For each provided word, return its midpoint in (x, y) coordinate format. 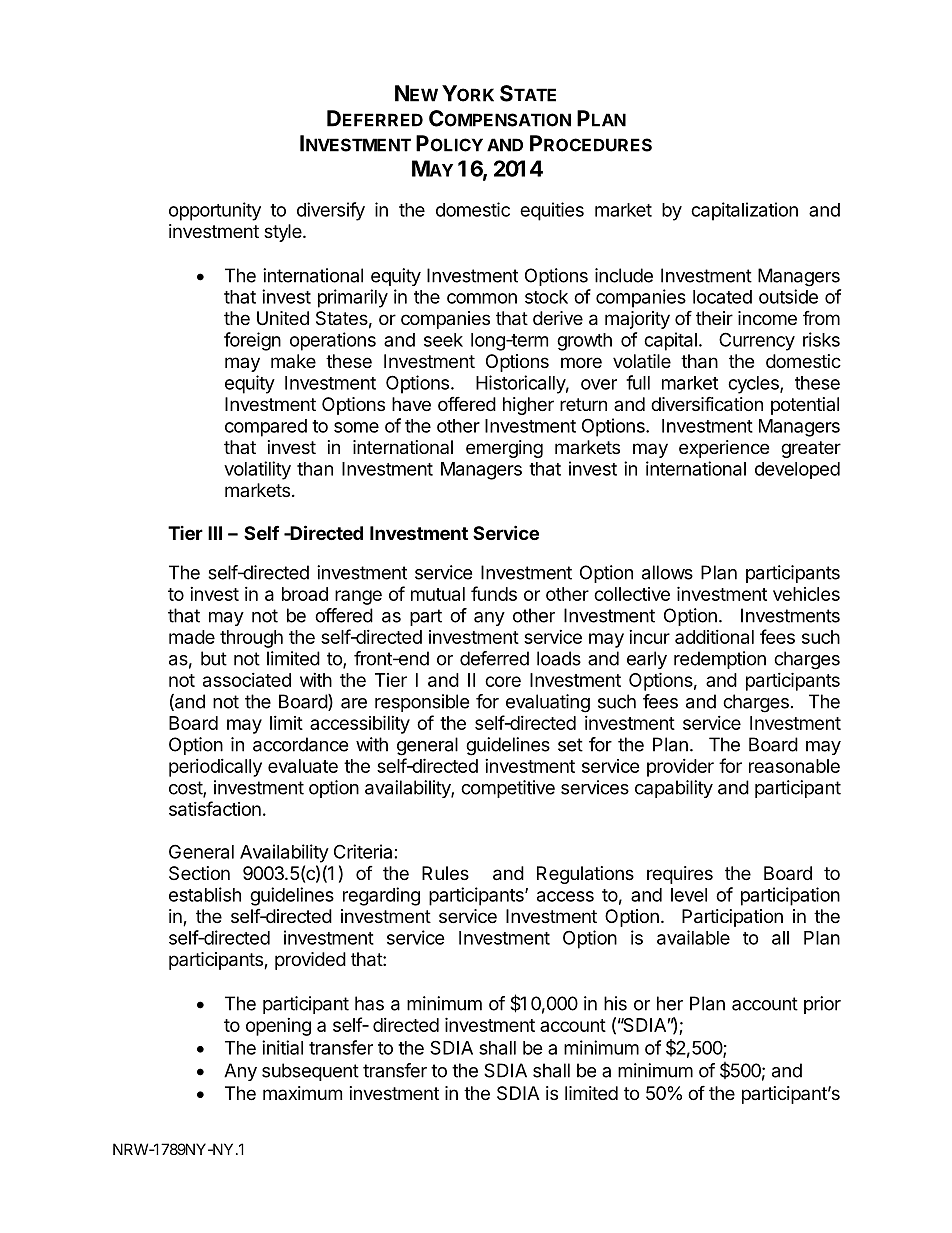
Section (199, 873)
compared (266, 428)
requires (680, 875)
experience (724, 449)
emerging (504, 449)
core (503, 681)
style (283, 233)
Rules (445, 873)
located (722, 297)
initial (282, 1047)
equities (552, 211)
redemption (720, 660)
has (369, 1003)
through (251, 639)
